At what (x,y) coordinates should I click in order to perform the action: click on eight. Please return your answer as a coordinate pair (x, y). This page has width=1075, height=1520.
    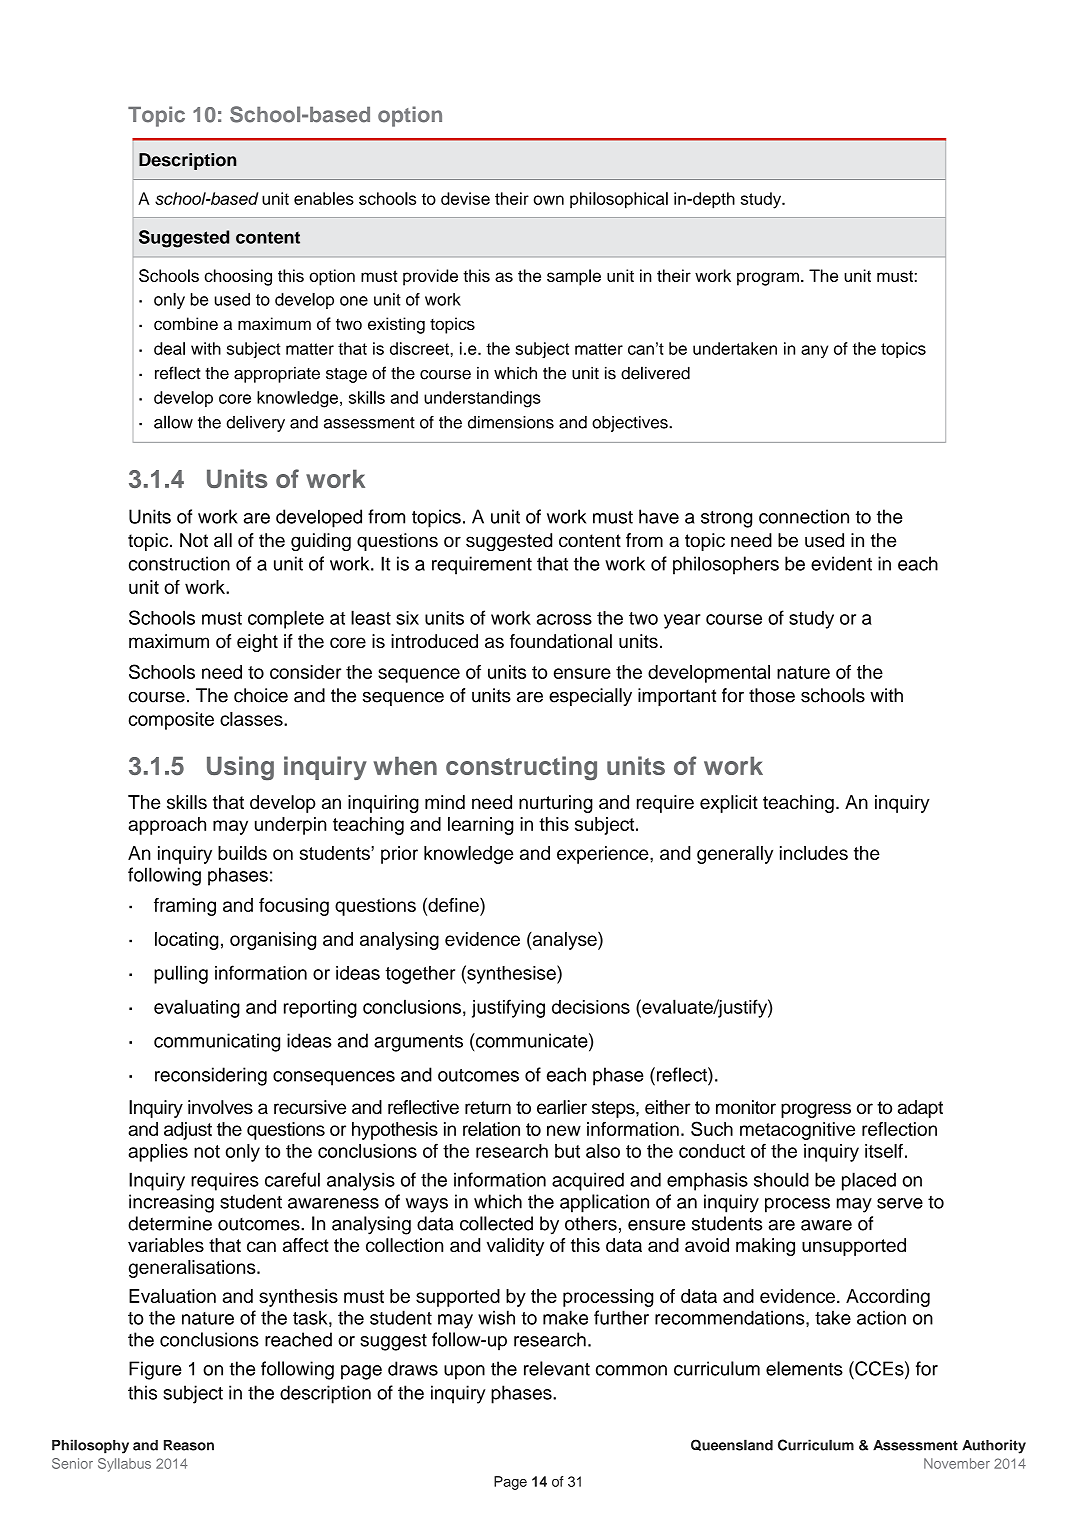
    Looking at the image, I should click on (257, 643).
